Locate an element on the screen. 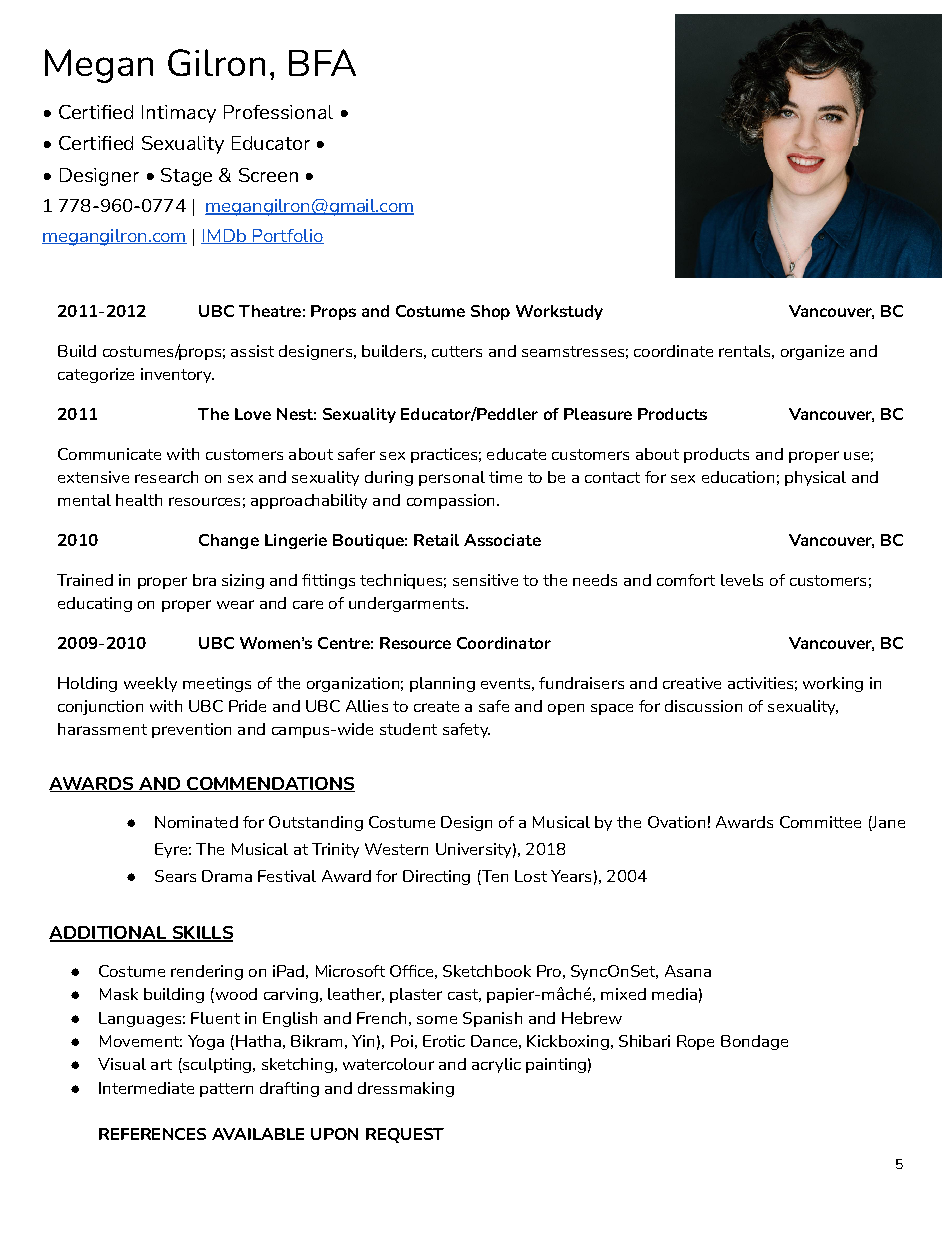 The image size is (952, 1233). bra is located at coordinates (204, 580).
